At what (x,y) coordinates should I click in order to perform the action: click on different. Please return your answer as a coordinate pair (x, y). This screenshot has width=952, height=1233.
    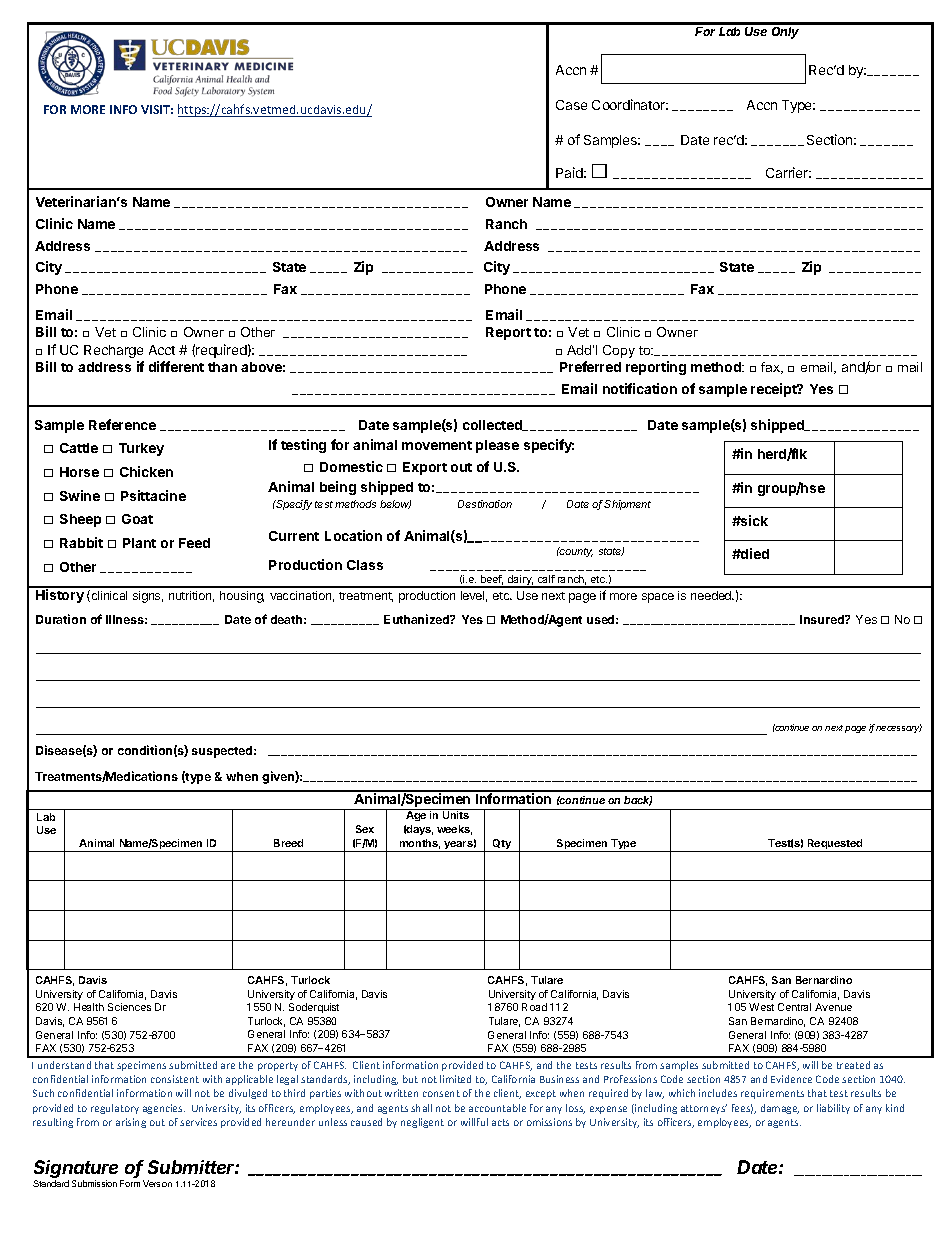
    Looking at the image, I should click on (176, 366).
